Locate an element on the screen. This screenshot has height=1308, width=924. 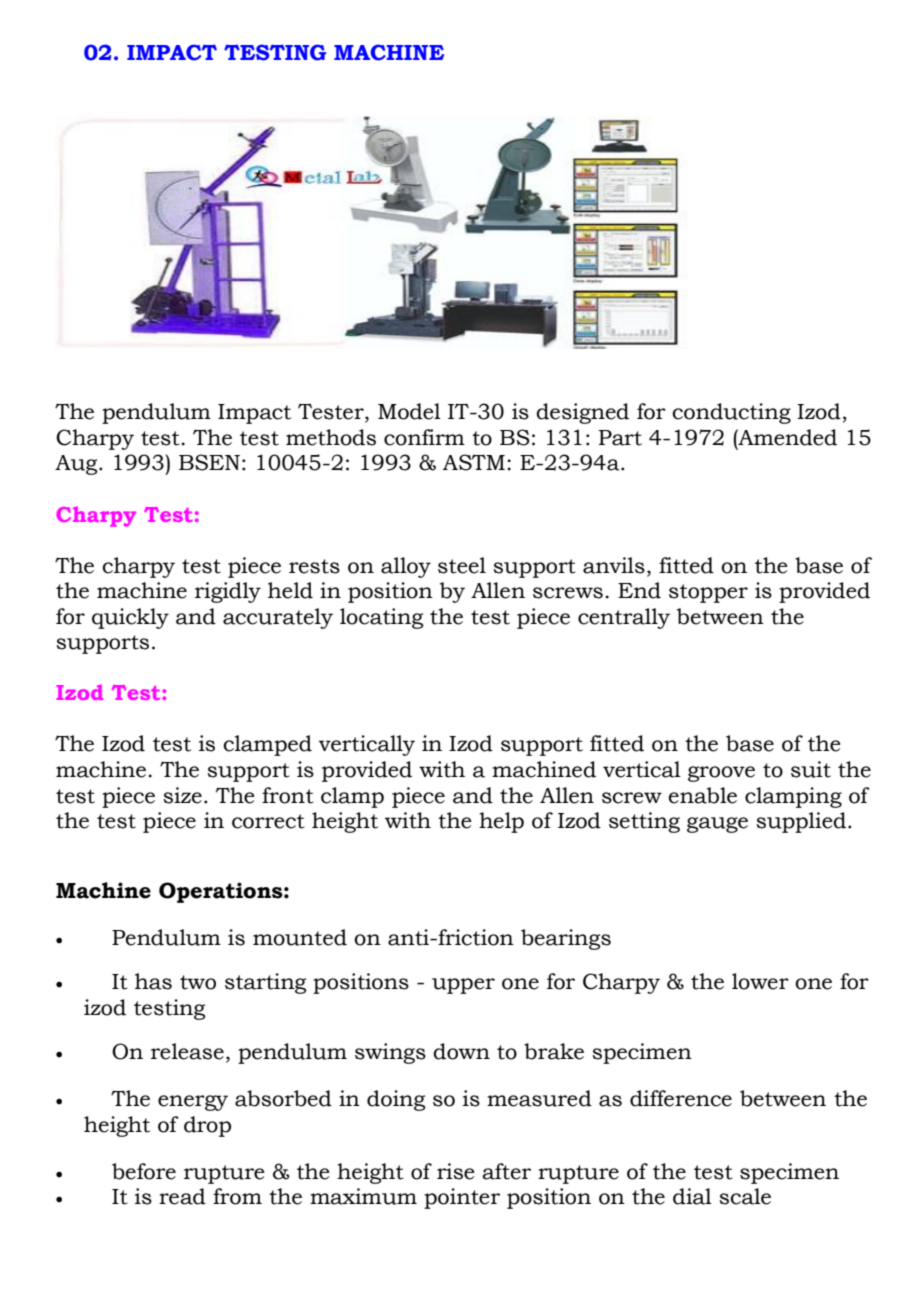
locating is located at coordinates (382, 618).
